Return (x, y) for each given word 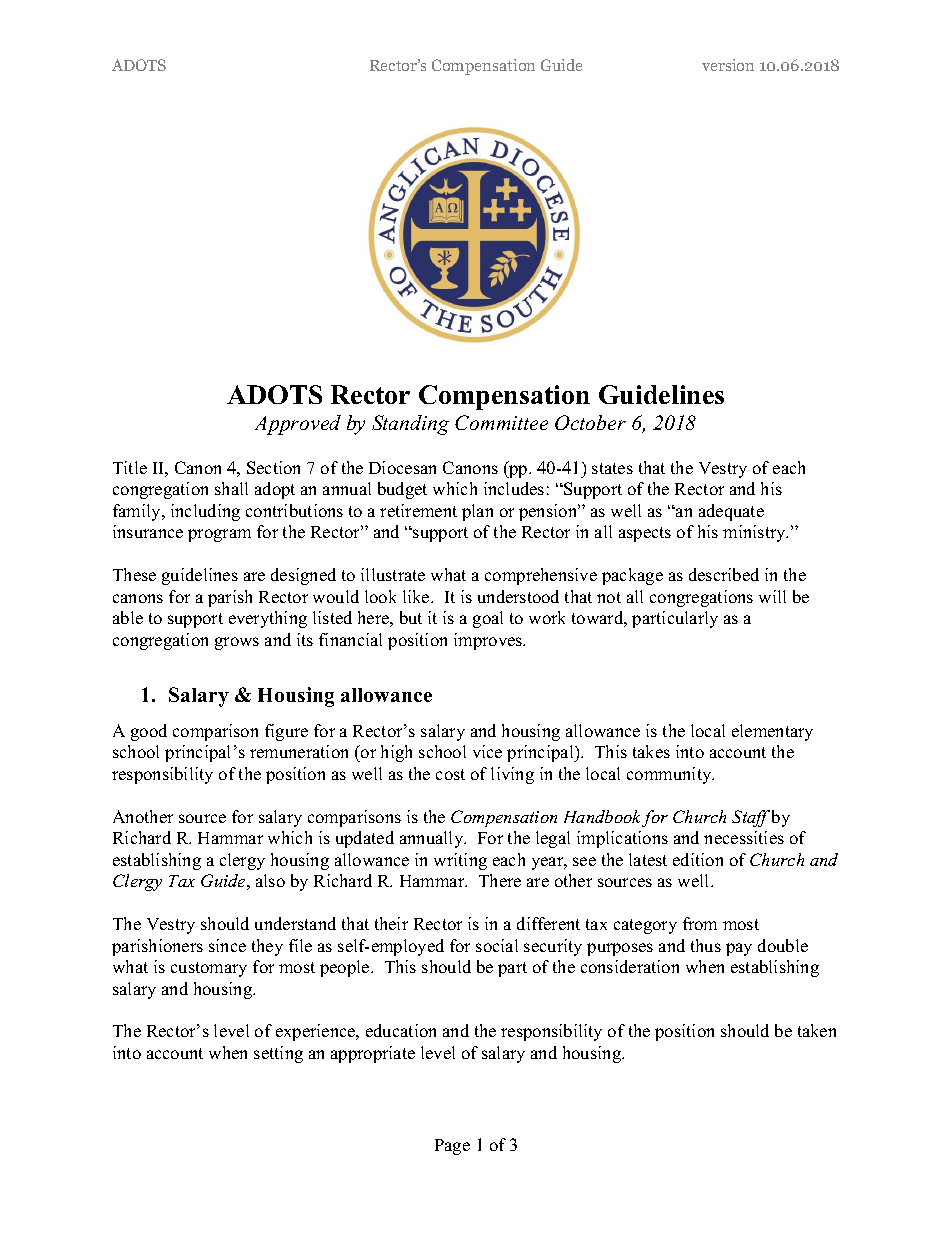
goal (488, 619)
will (772, 596)
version (728, 65)
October (590, 422)
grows (237, 643)
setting (278, 1054)
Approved (298, 425)
